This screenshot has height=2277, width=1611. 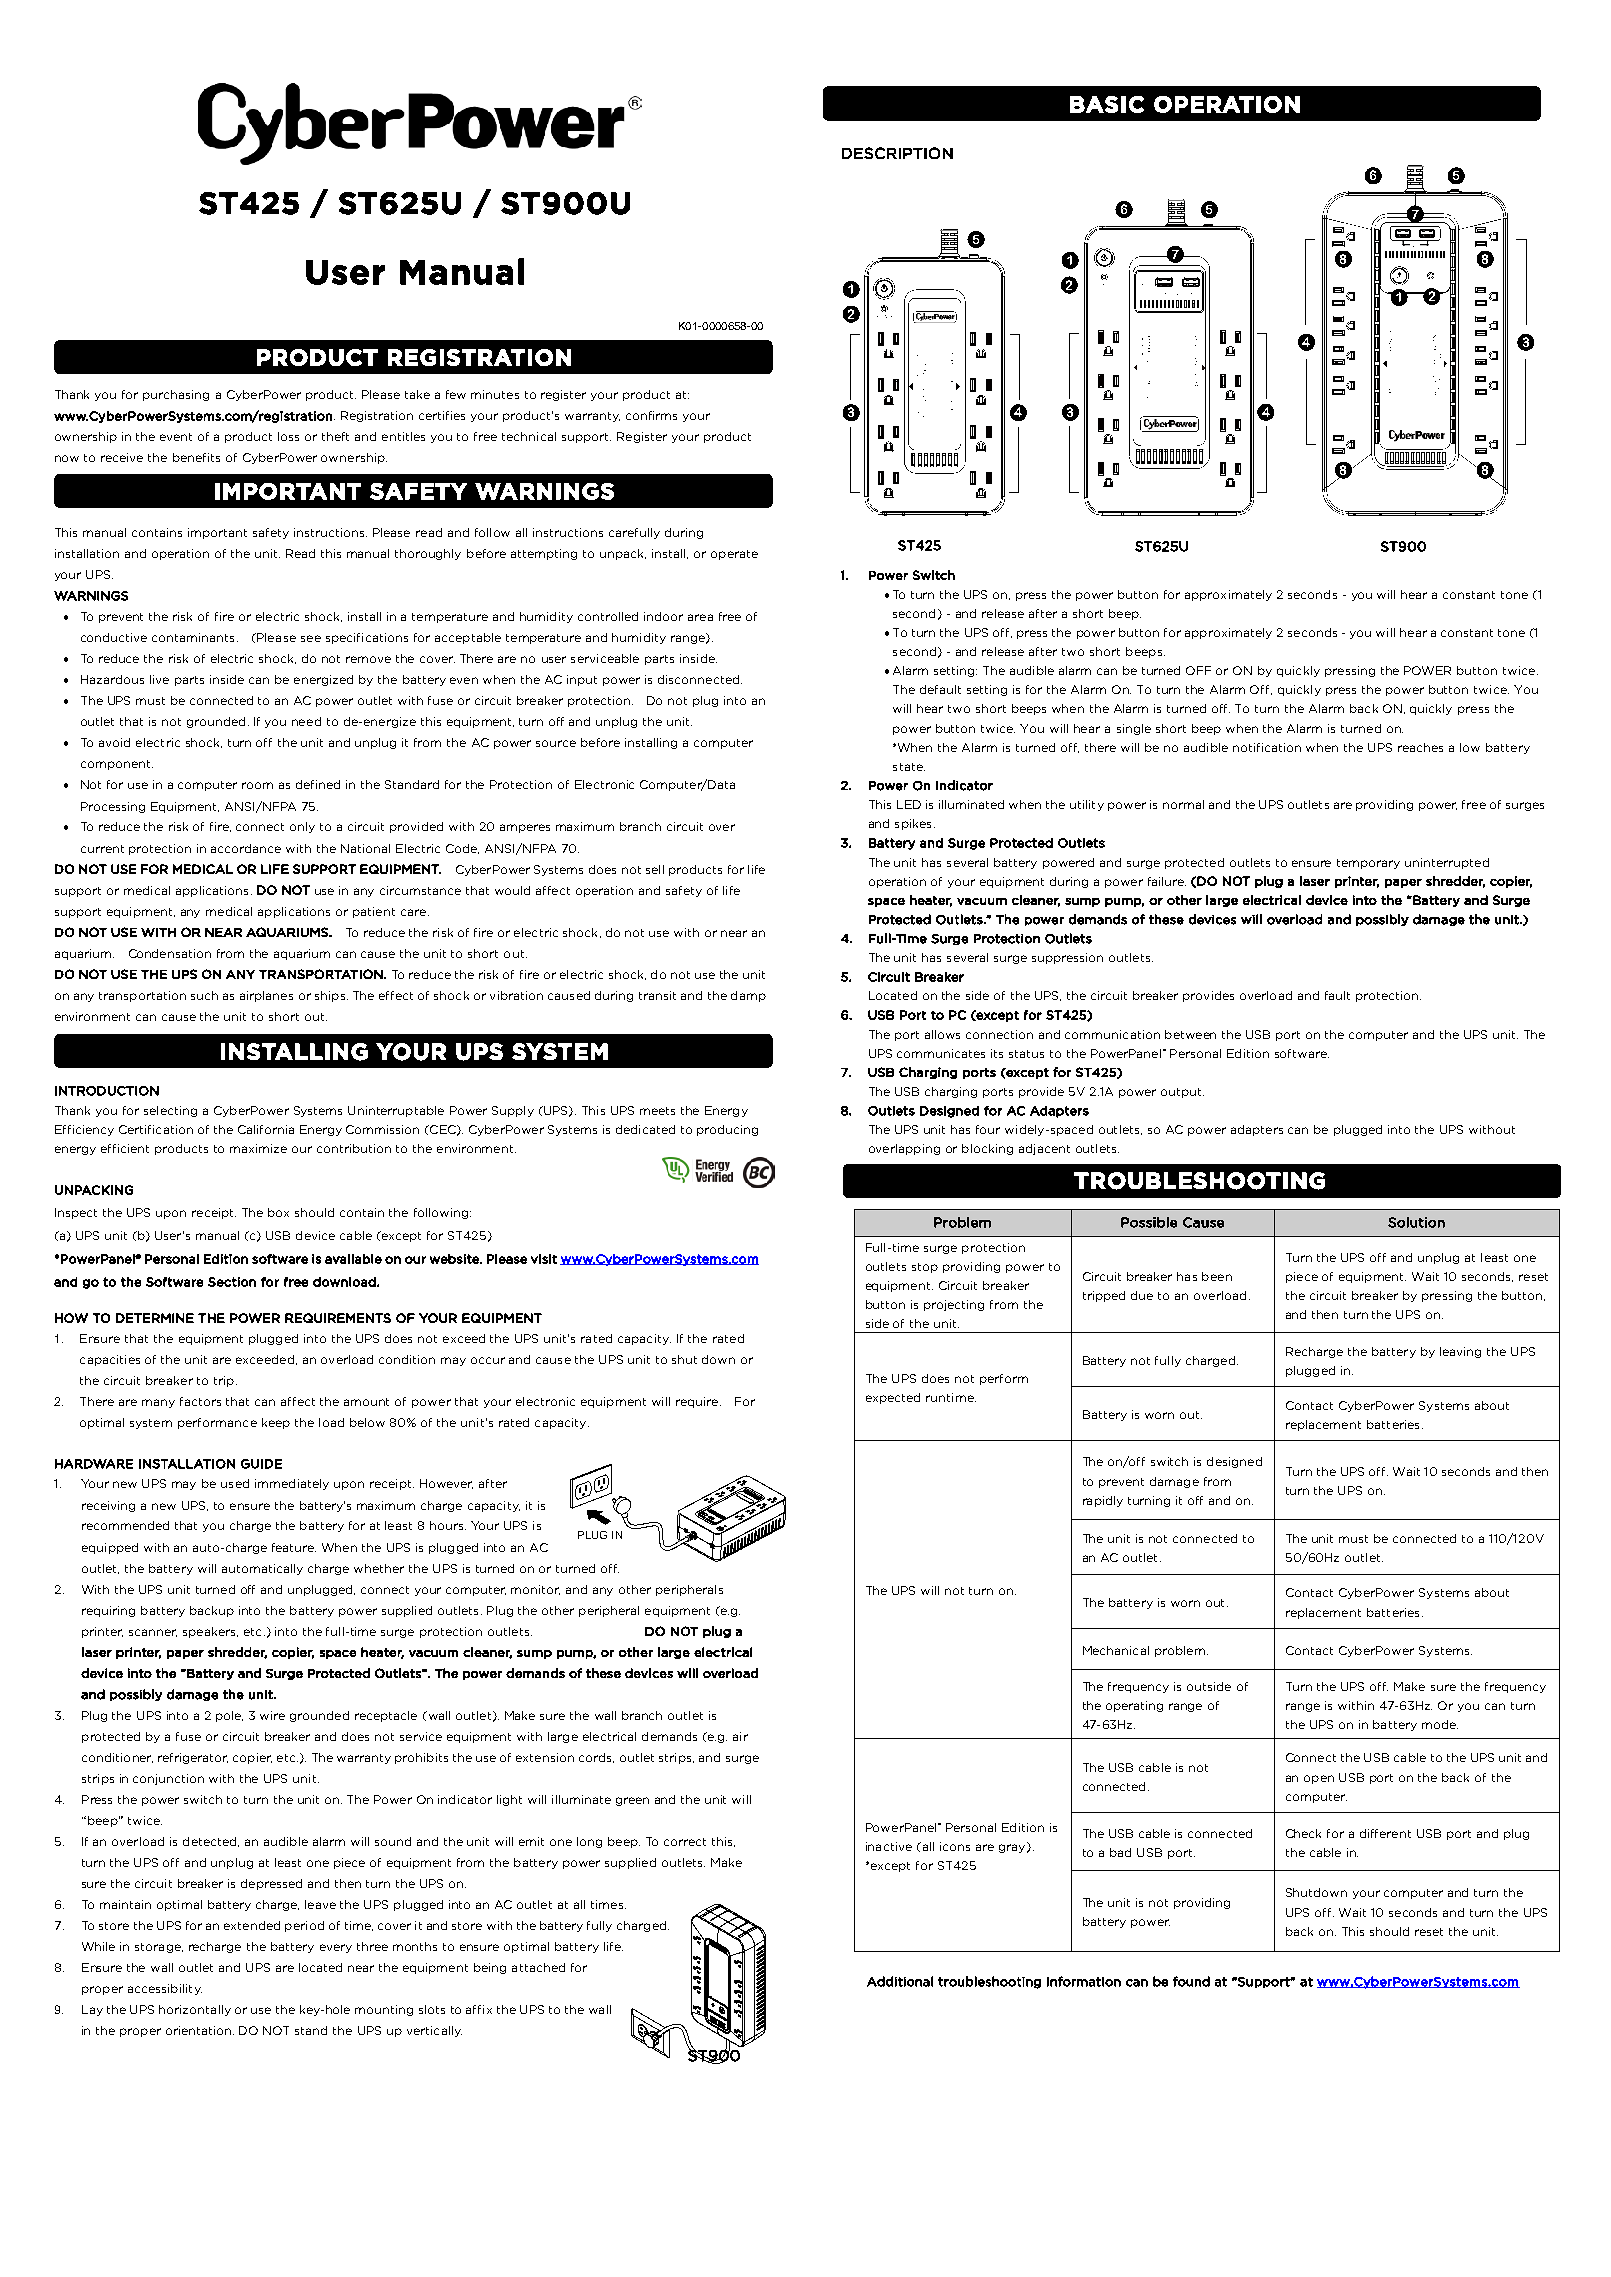 I want to click on expected, so click(x=893, y=1398).
